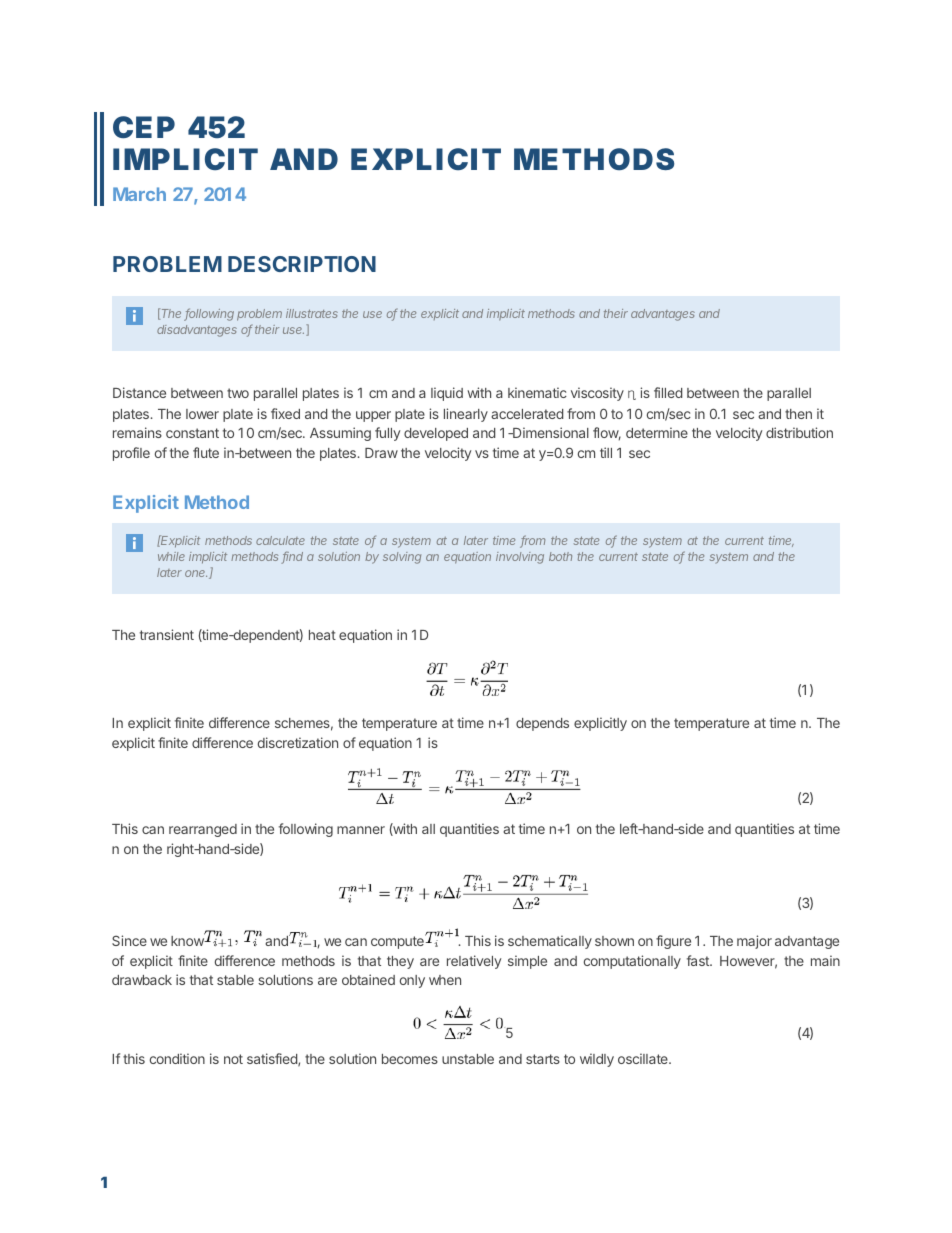 This screenshot has width=952, height=1233. I want to click on involving, so click(520, 558).
